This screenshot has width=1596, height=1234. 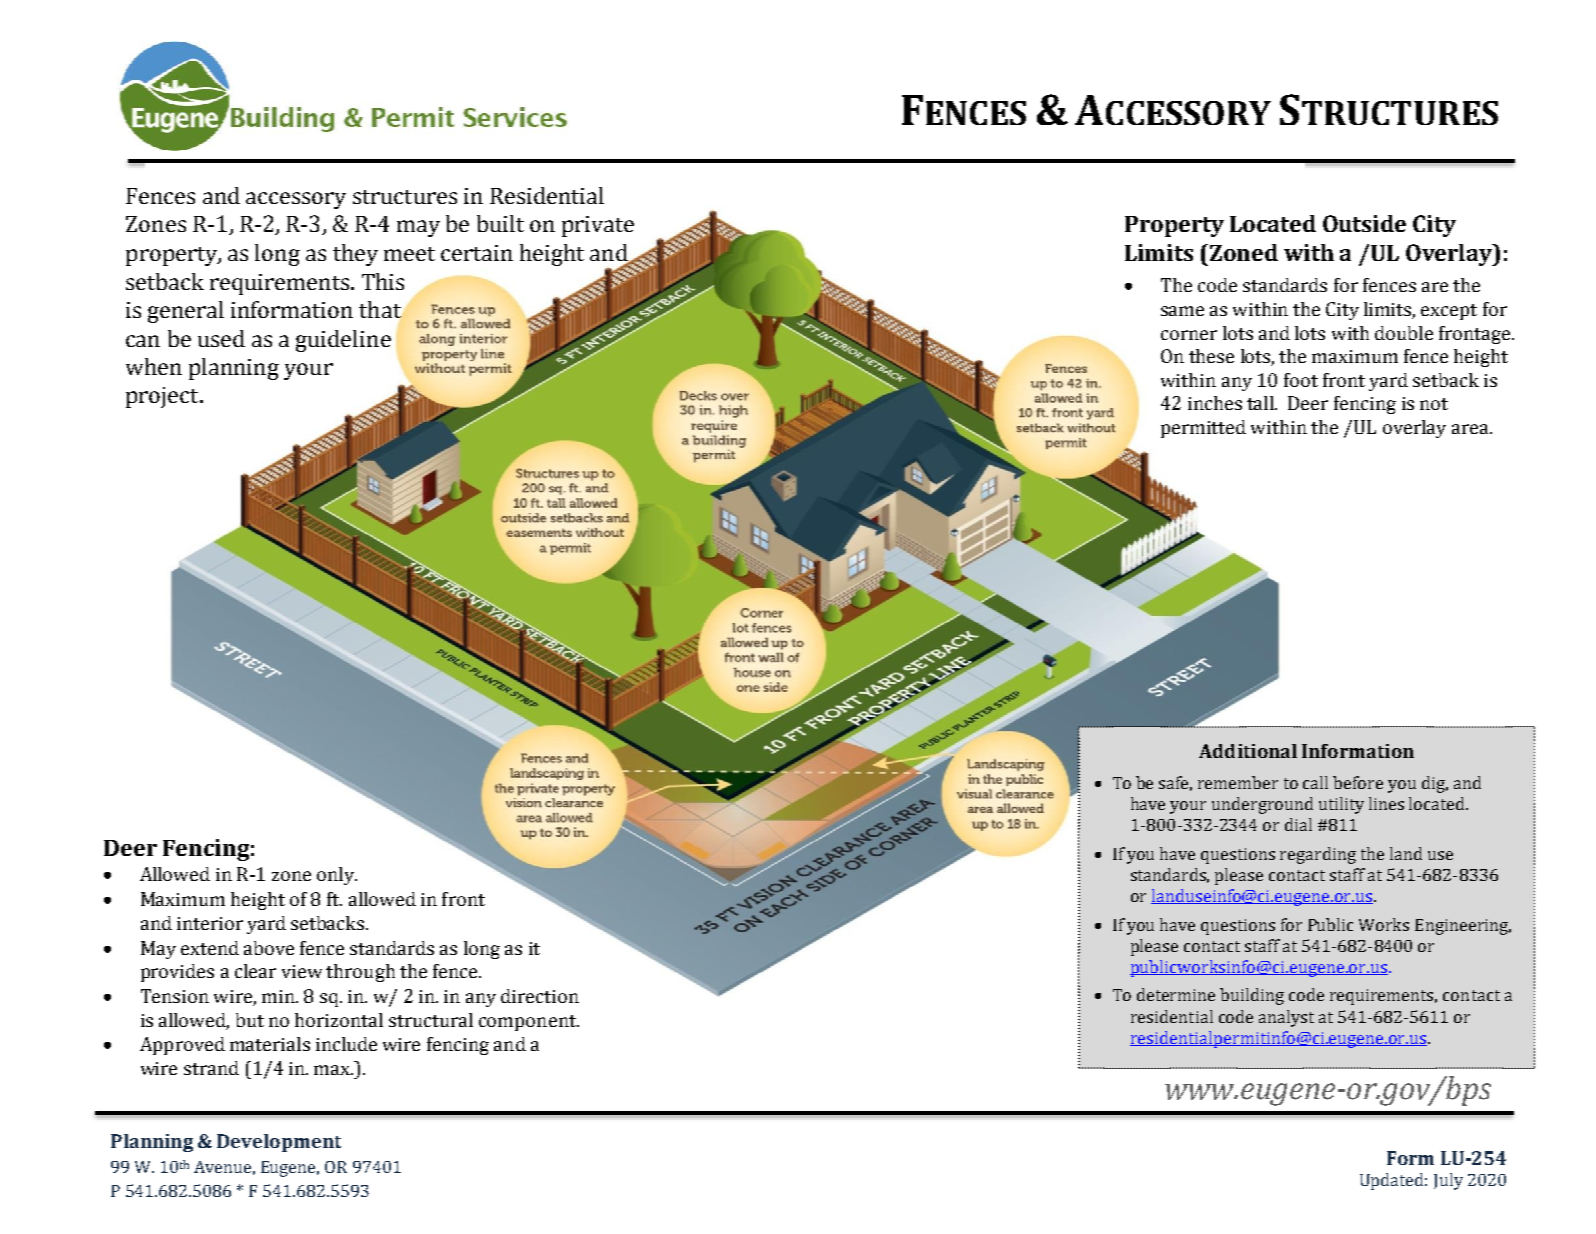 What do you see at coordinates (528, 1023) in the screenshot?
I see `component` at bounding box center [528, 1023].
